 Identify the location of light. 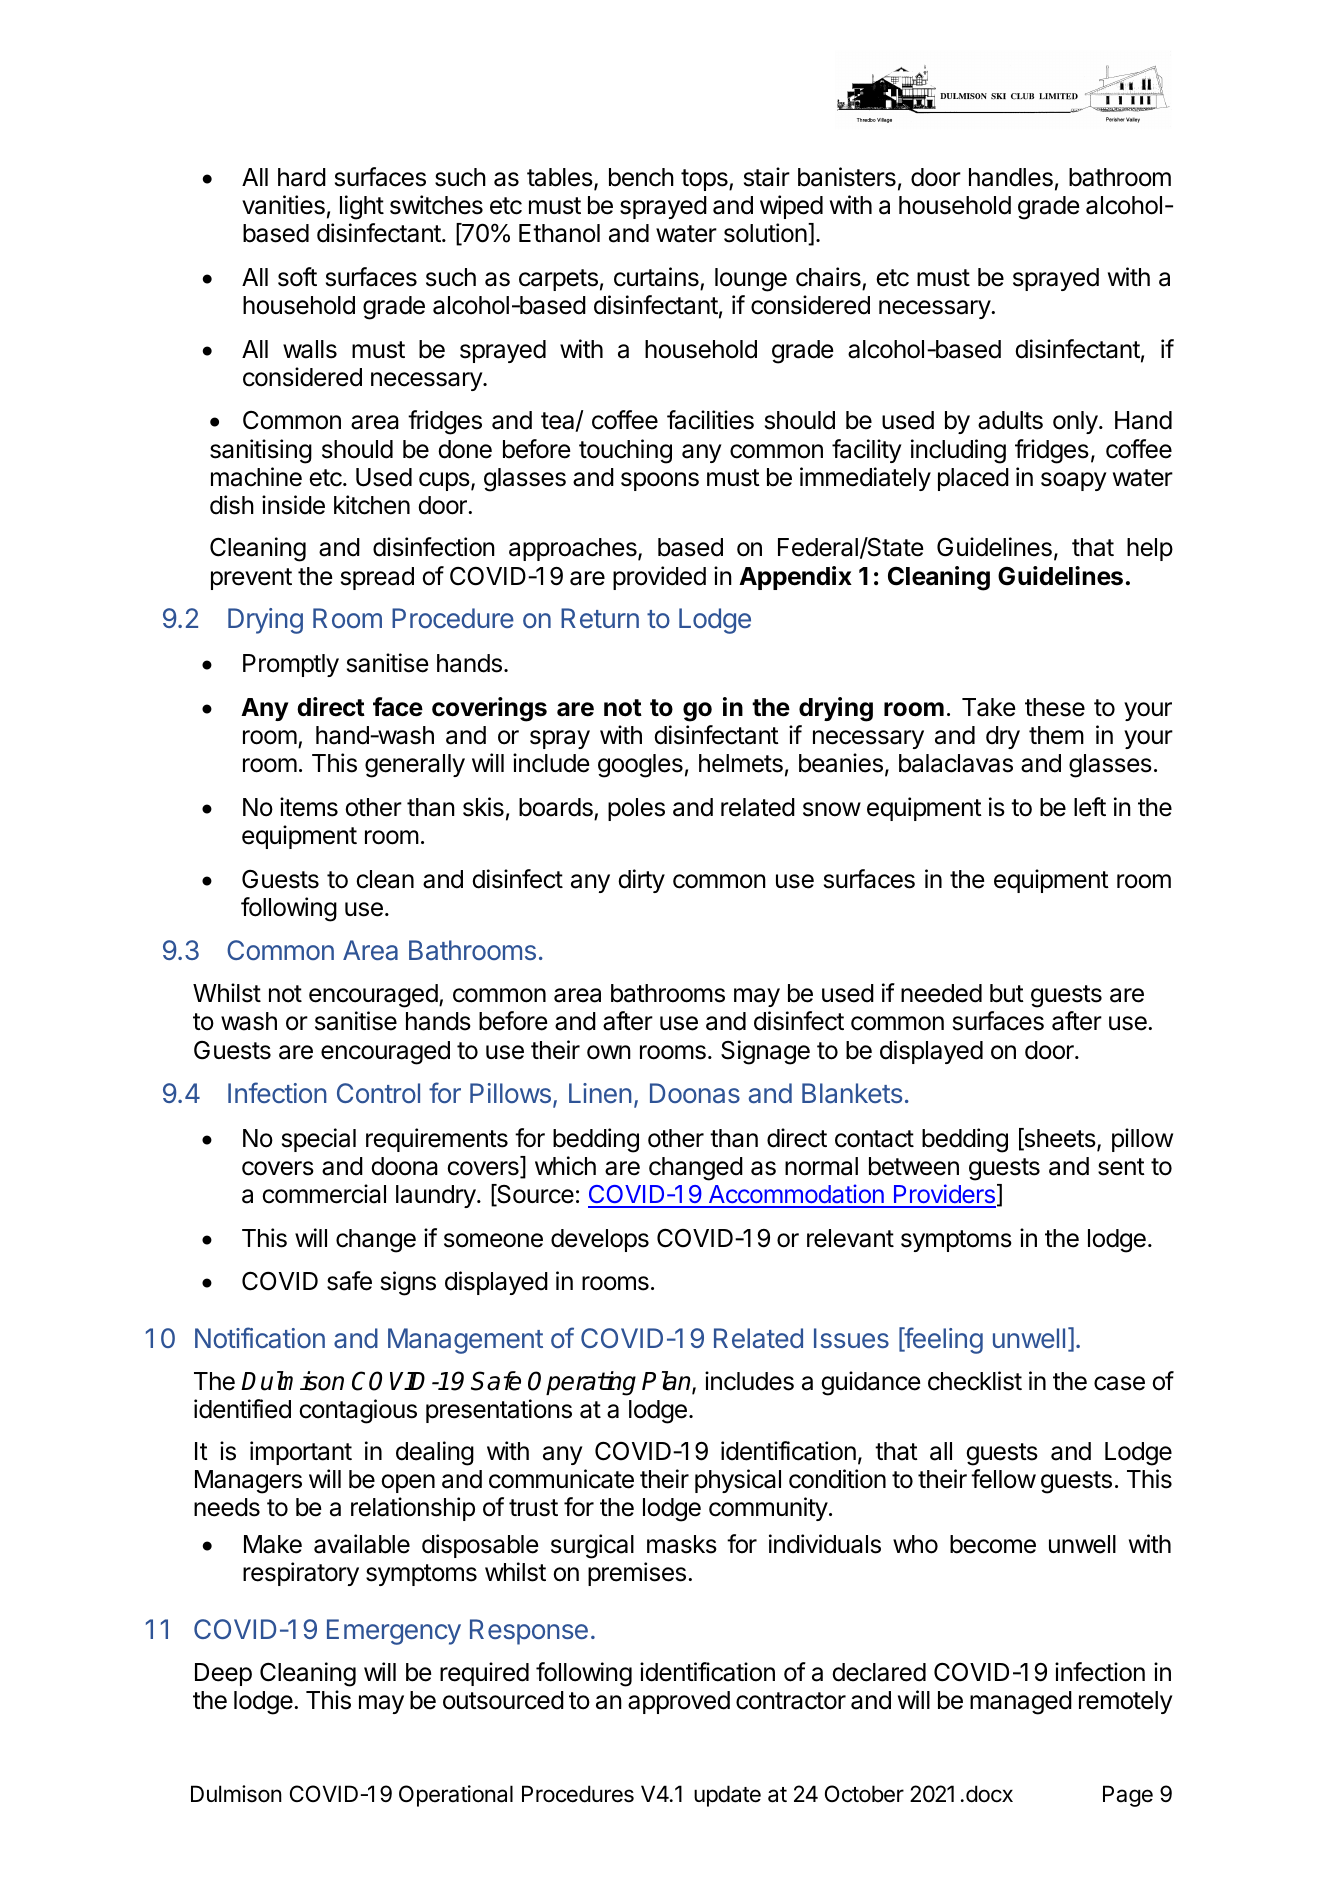
(362, 207).
